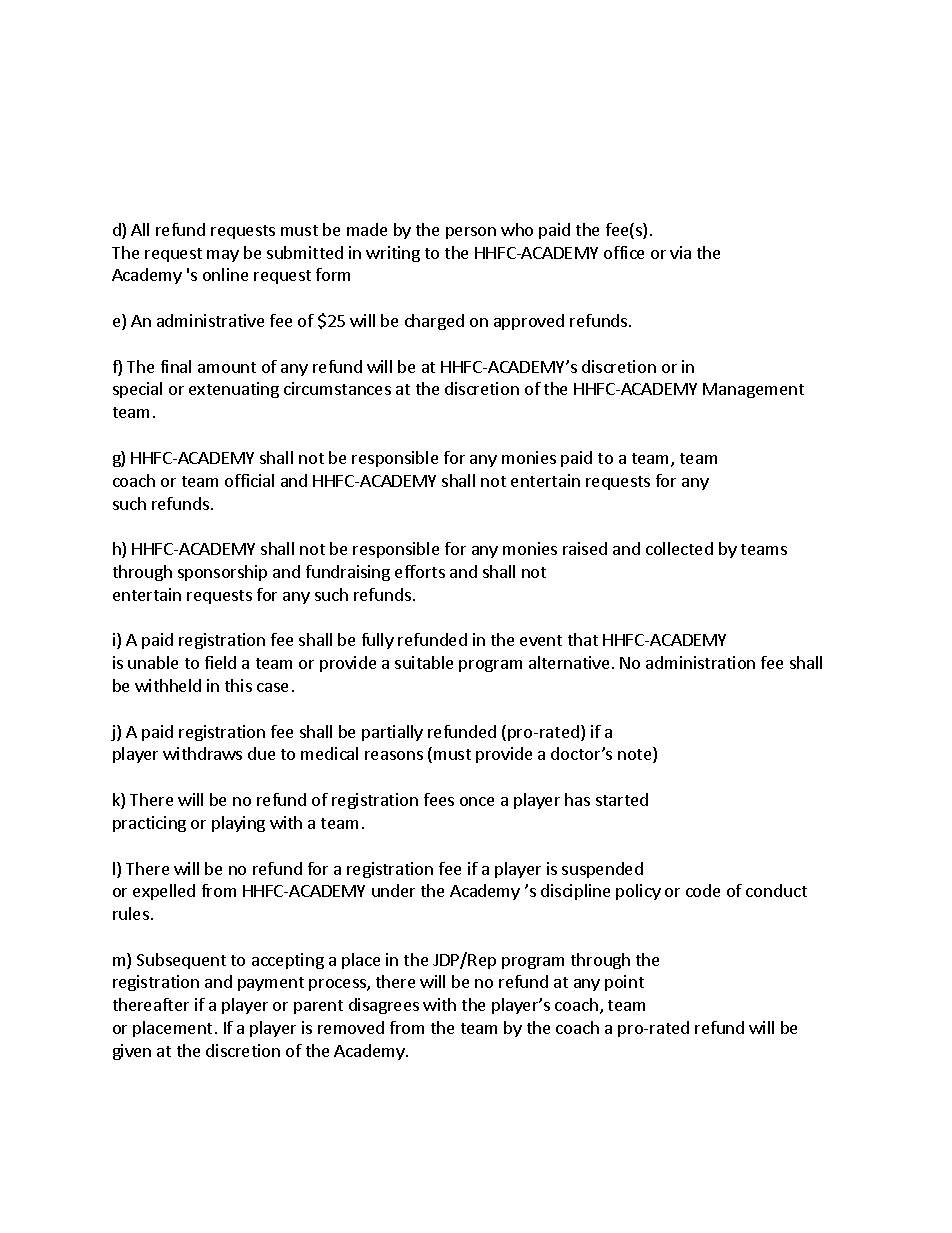 This page has height=1233, width=952. Describe the element at coordinates (223, 256) in the page. I see `may` at that location.
